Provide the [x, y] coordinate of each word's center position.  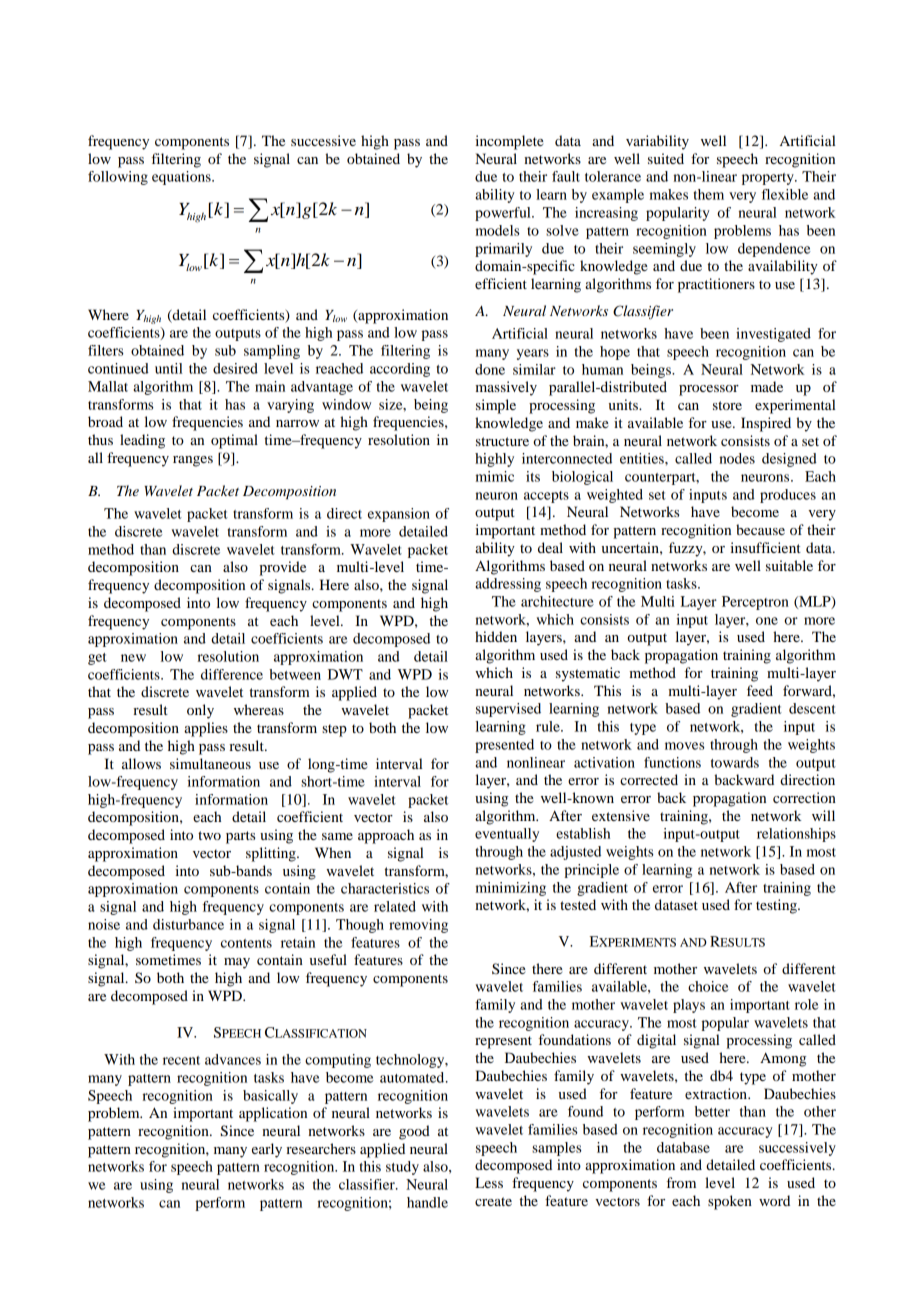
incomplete [509, 142]
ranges [193, 461]
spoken [730, 1202]
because [760, 529]
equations [182, 178]
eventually [507, 835]
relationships [796, 835]
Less [489, 1182]
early [267, 1150]
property [769, 179]
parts [240, 837]
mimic [495, 476]
